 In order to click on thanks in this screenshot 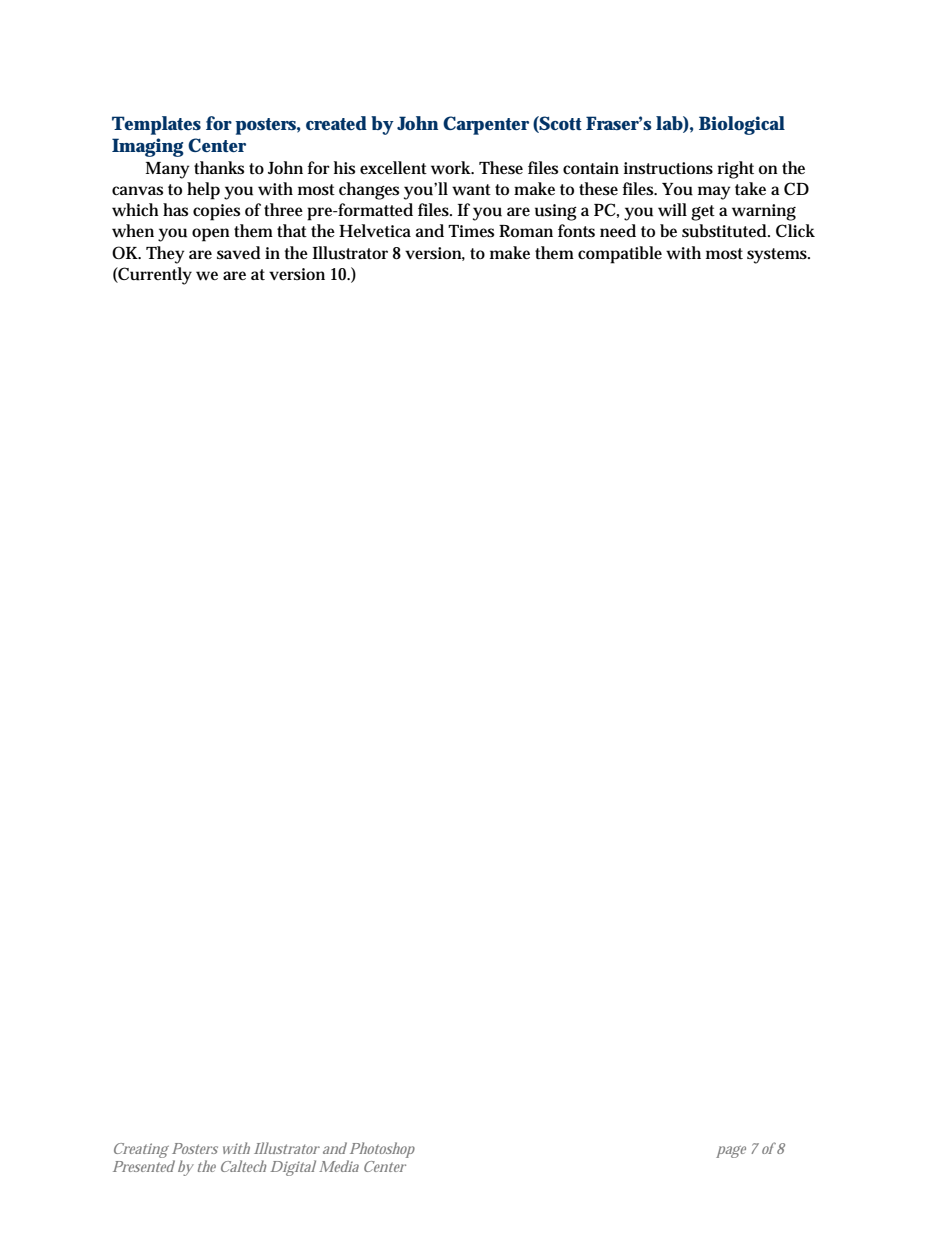, I will do `click(219, 168)`.
